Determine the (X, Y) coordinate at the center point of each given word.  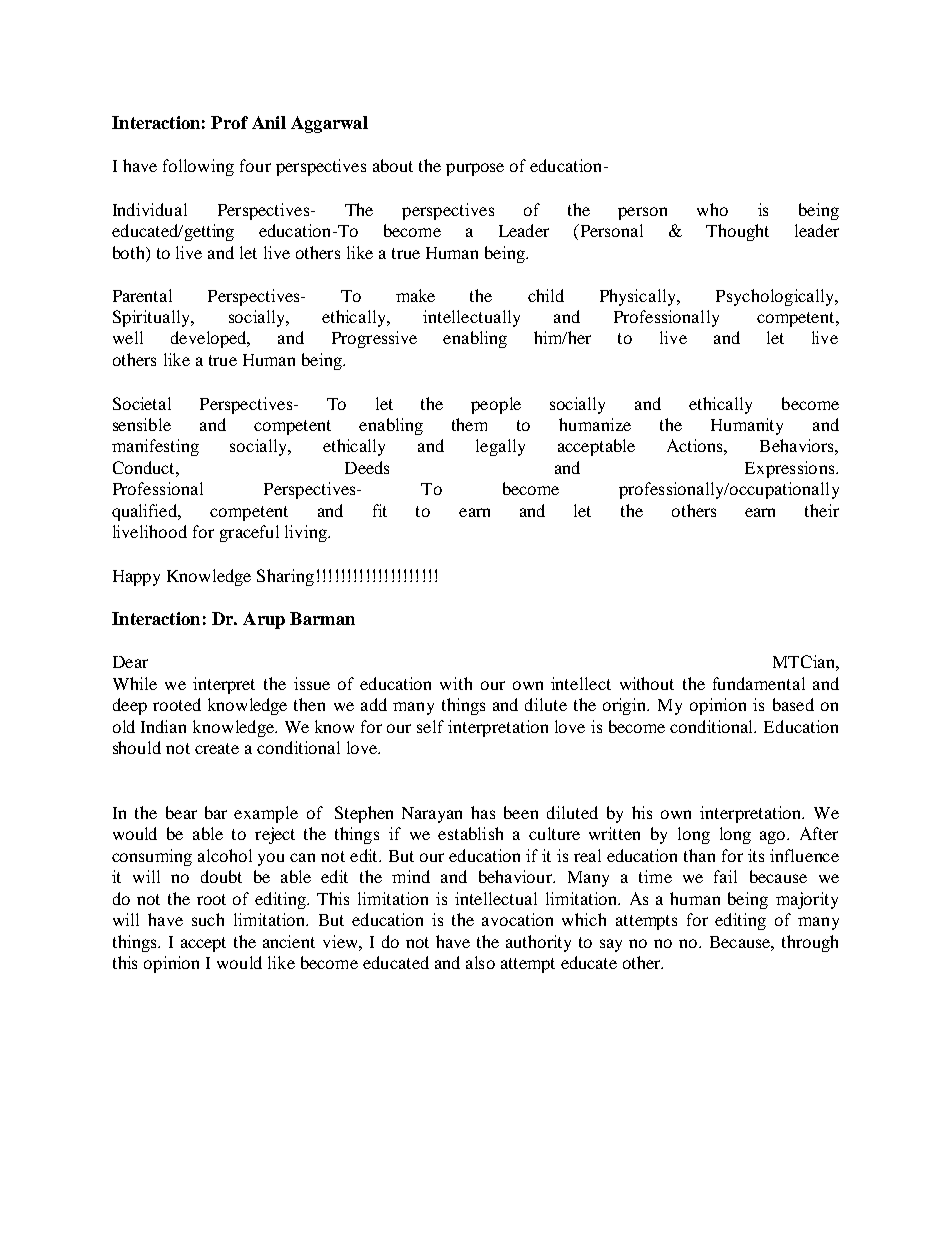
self (430, 726)
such (208, 919)
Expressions (789, 469)
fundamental (759, 683)
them (469, 424)
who (712, 209)
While (135, 683)
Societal (142, 403)
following (198, 167)
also (480, 962)
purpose (475, 169)
